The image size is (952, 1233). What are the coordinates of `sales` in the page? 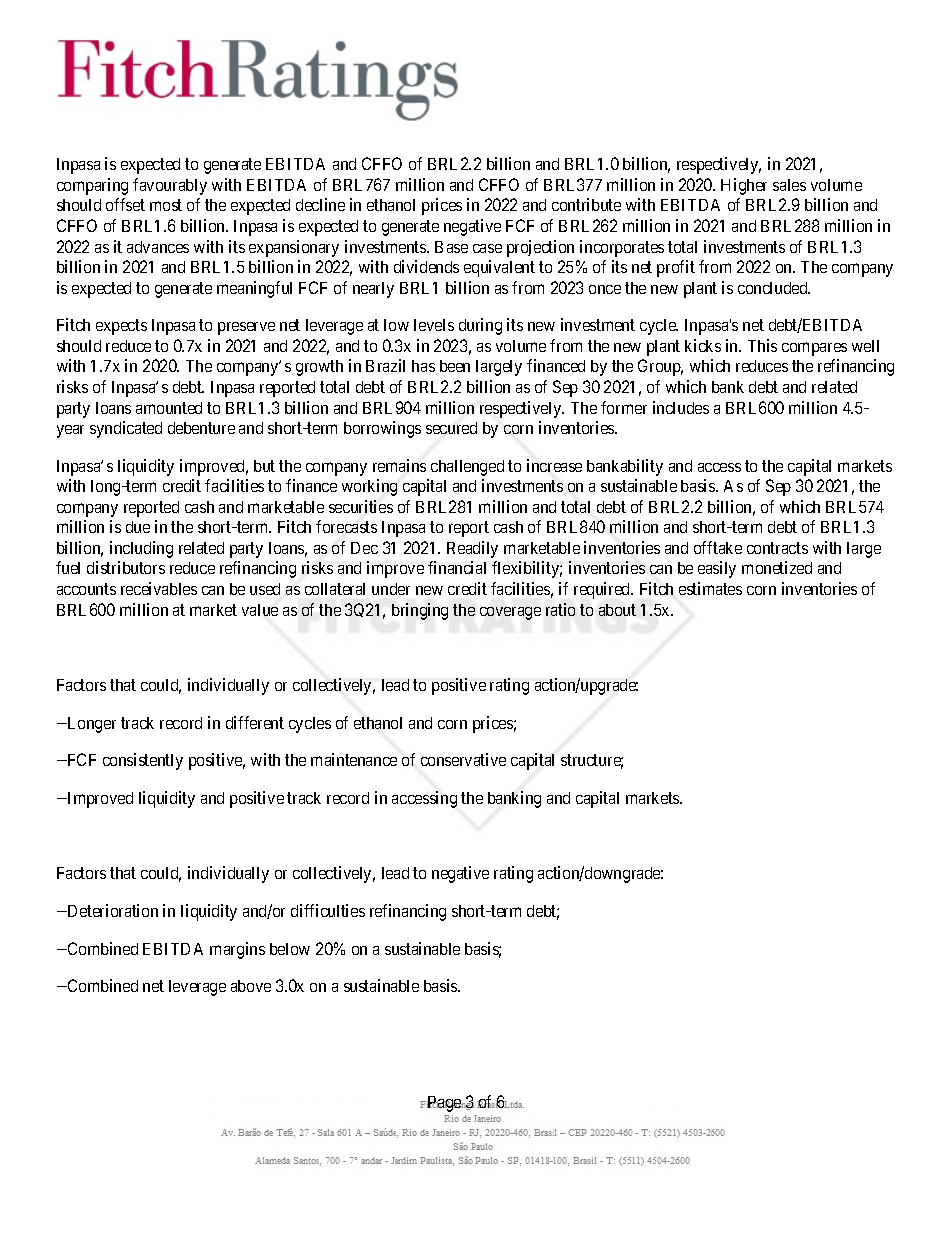 It's located at (789, 185).
